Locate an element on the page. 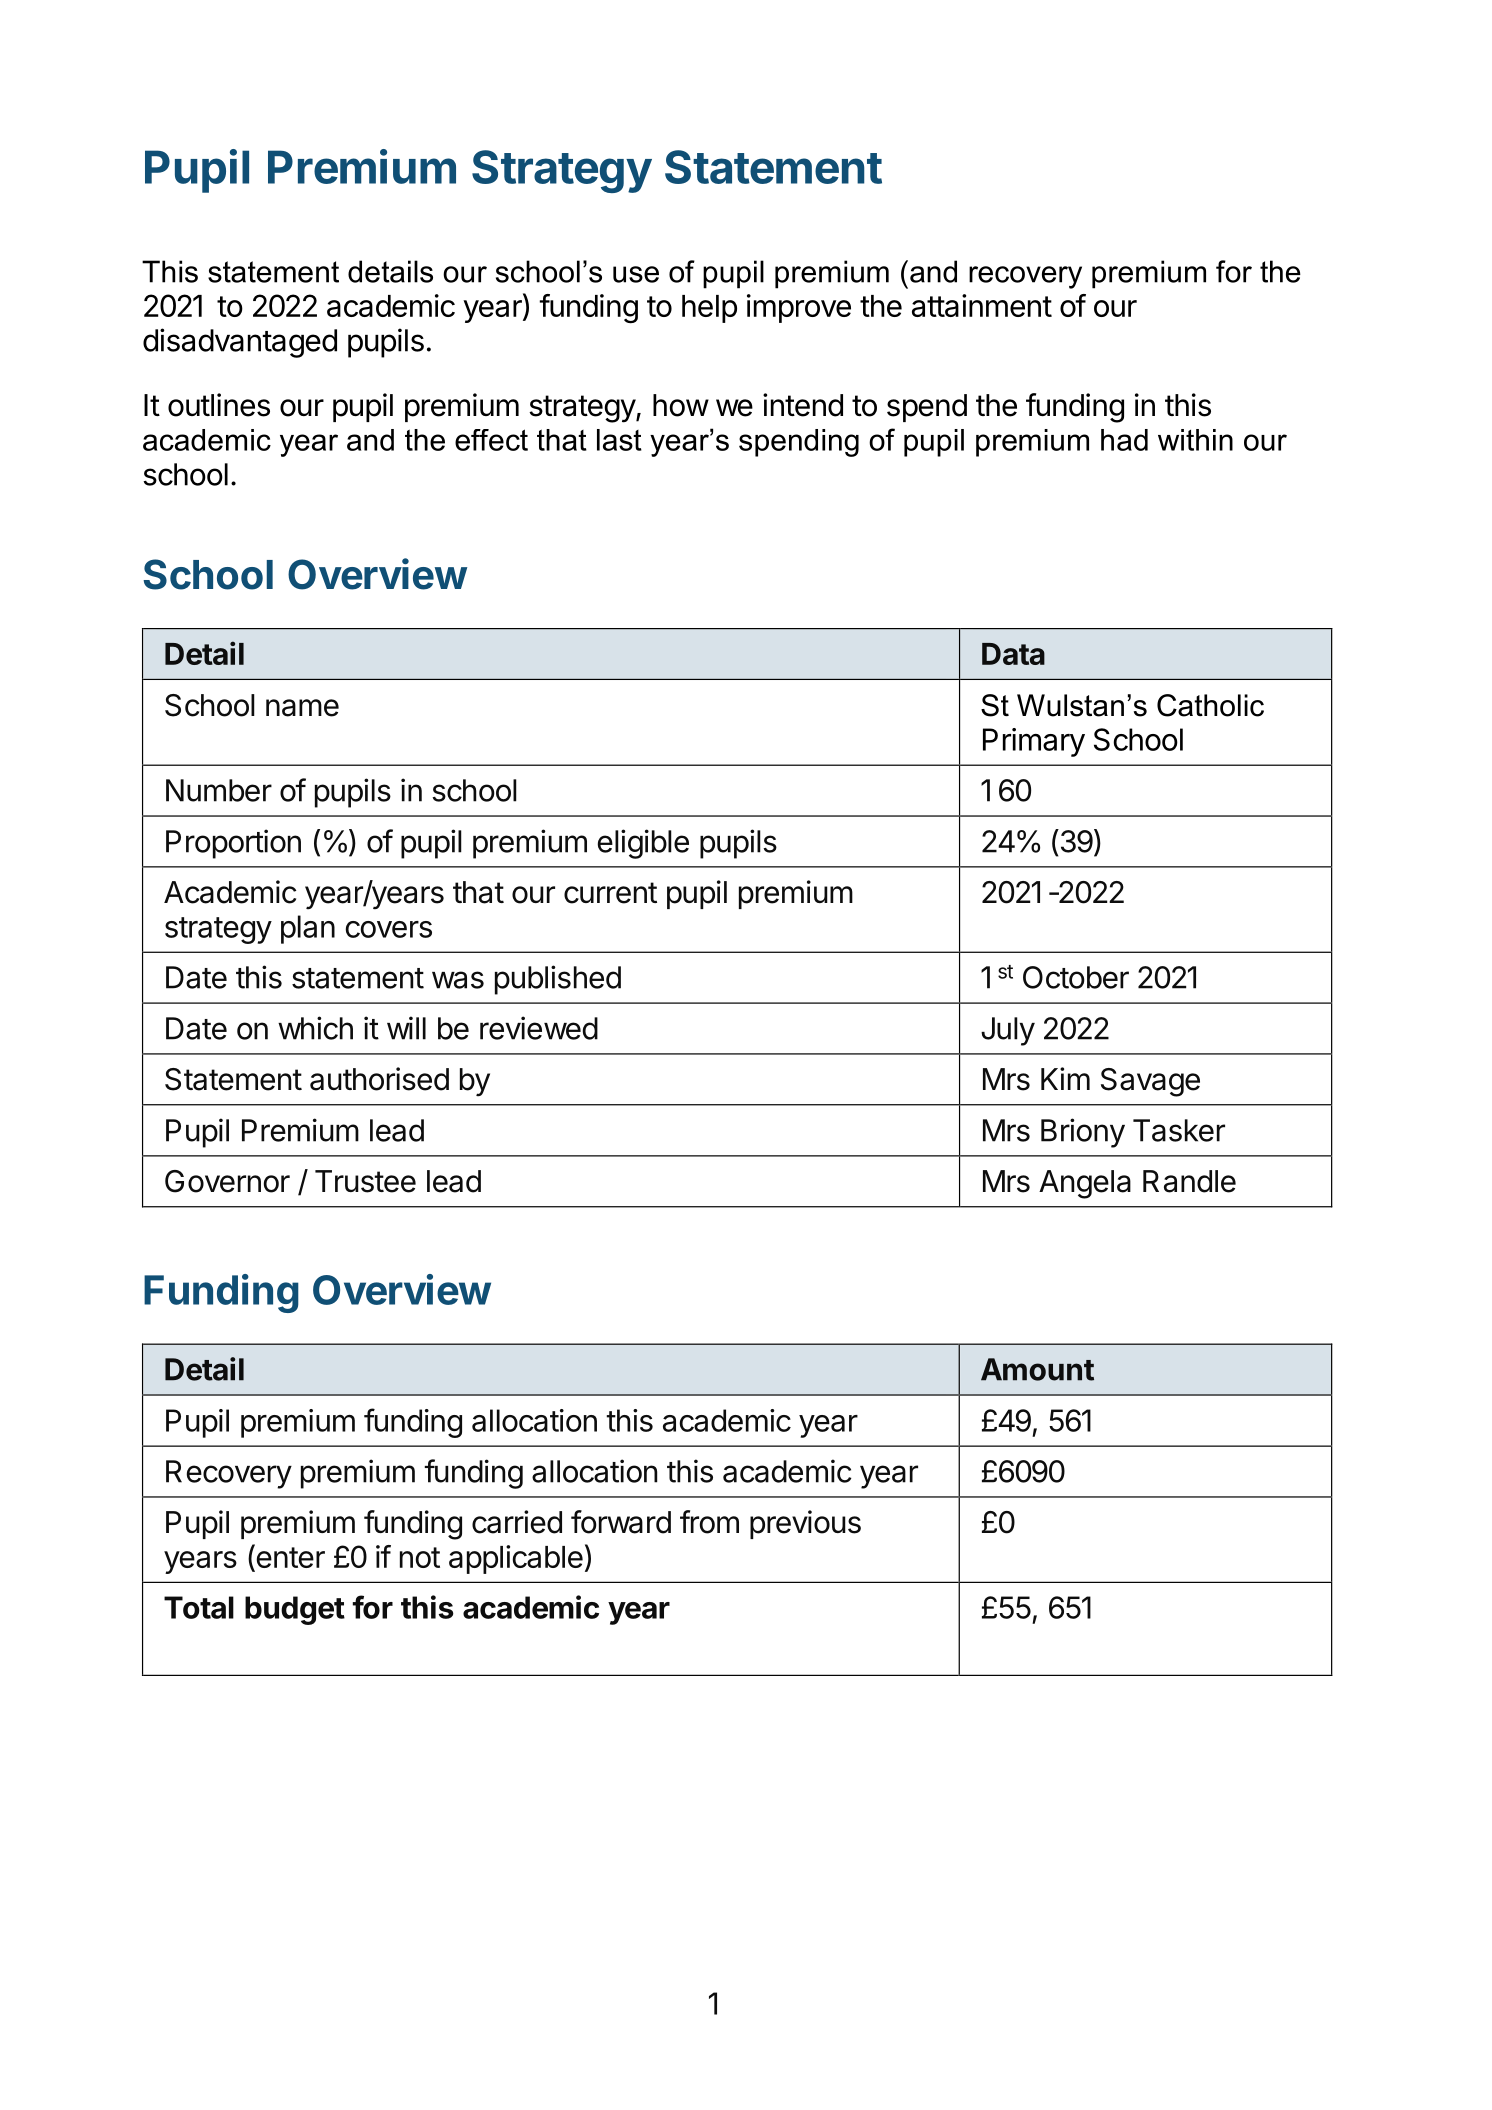 This image has width=1492, height=2110. Trustee is located at coordinates (365, 1181).
